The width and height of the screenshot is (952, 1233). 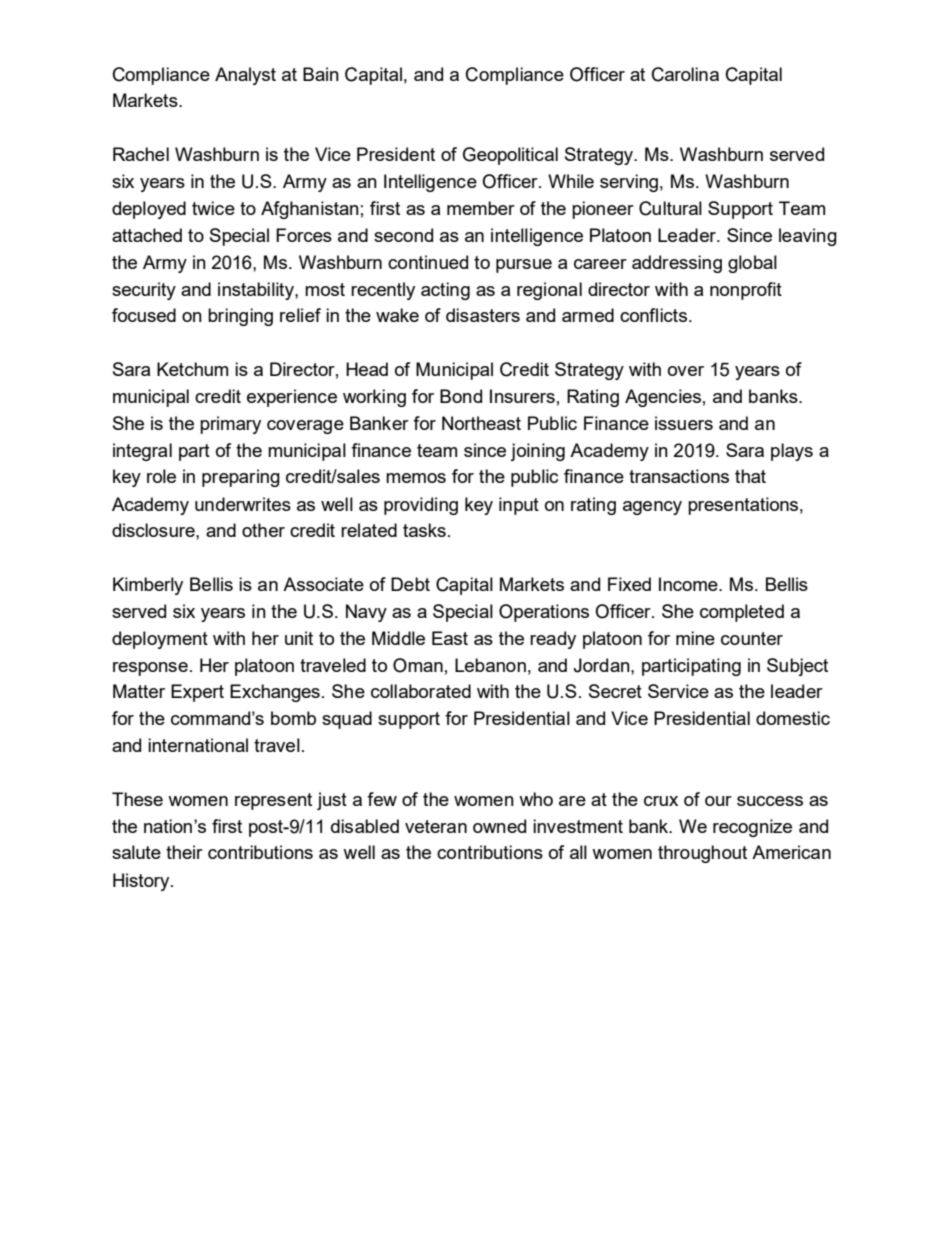 I want to click on preparing, so click(x=241, y=478).
